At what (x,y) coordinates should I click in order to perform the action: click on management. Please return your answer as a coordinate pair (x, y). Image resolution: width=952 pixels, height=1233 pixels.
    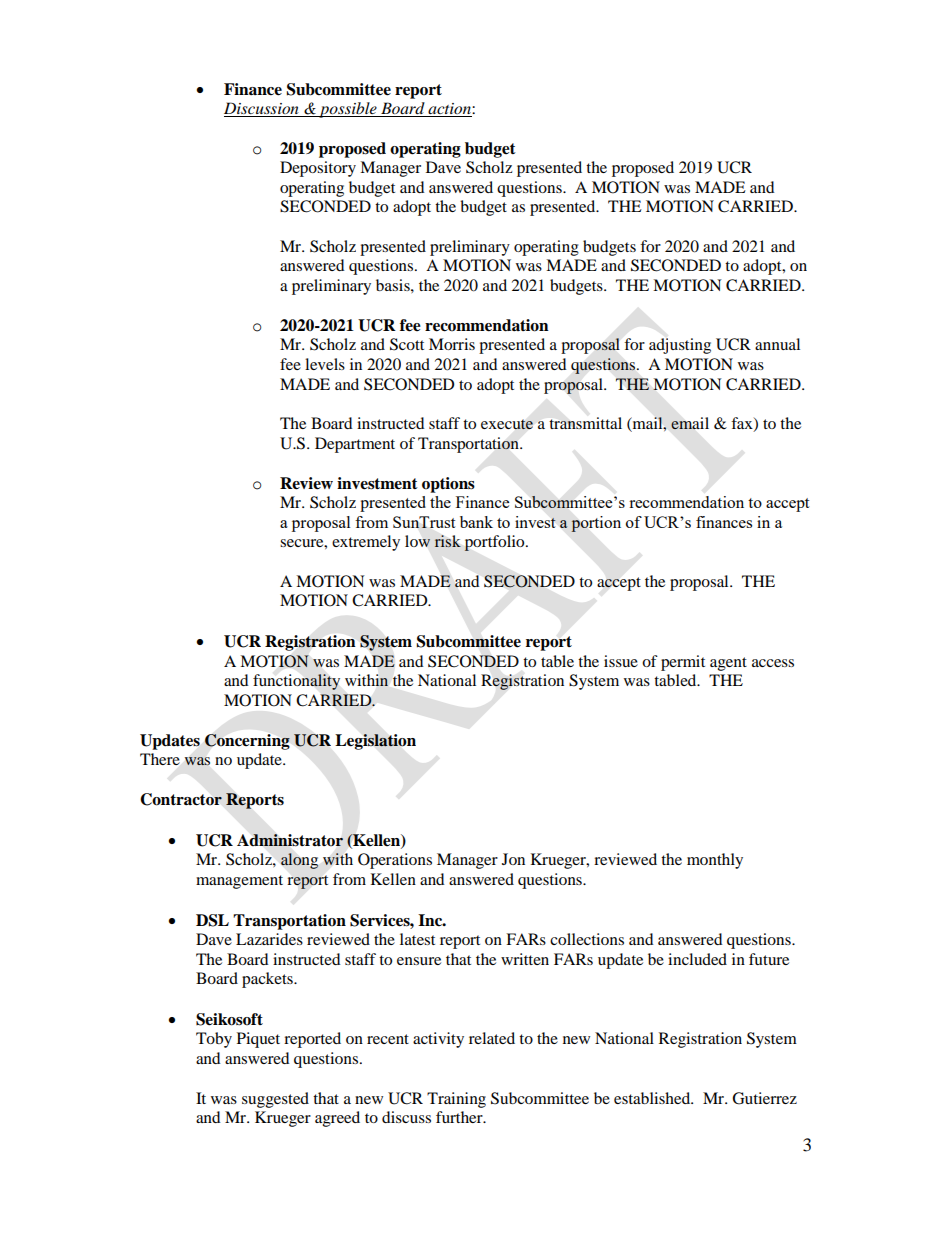
    Looking at the image, I should click on (239, 882).
